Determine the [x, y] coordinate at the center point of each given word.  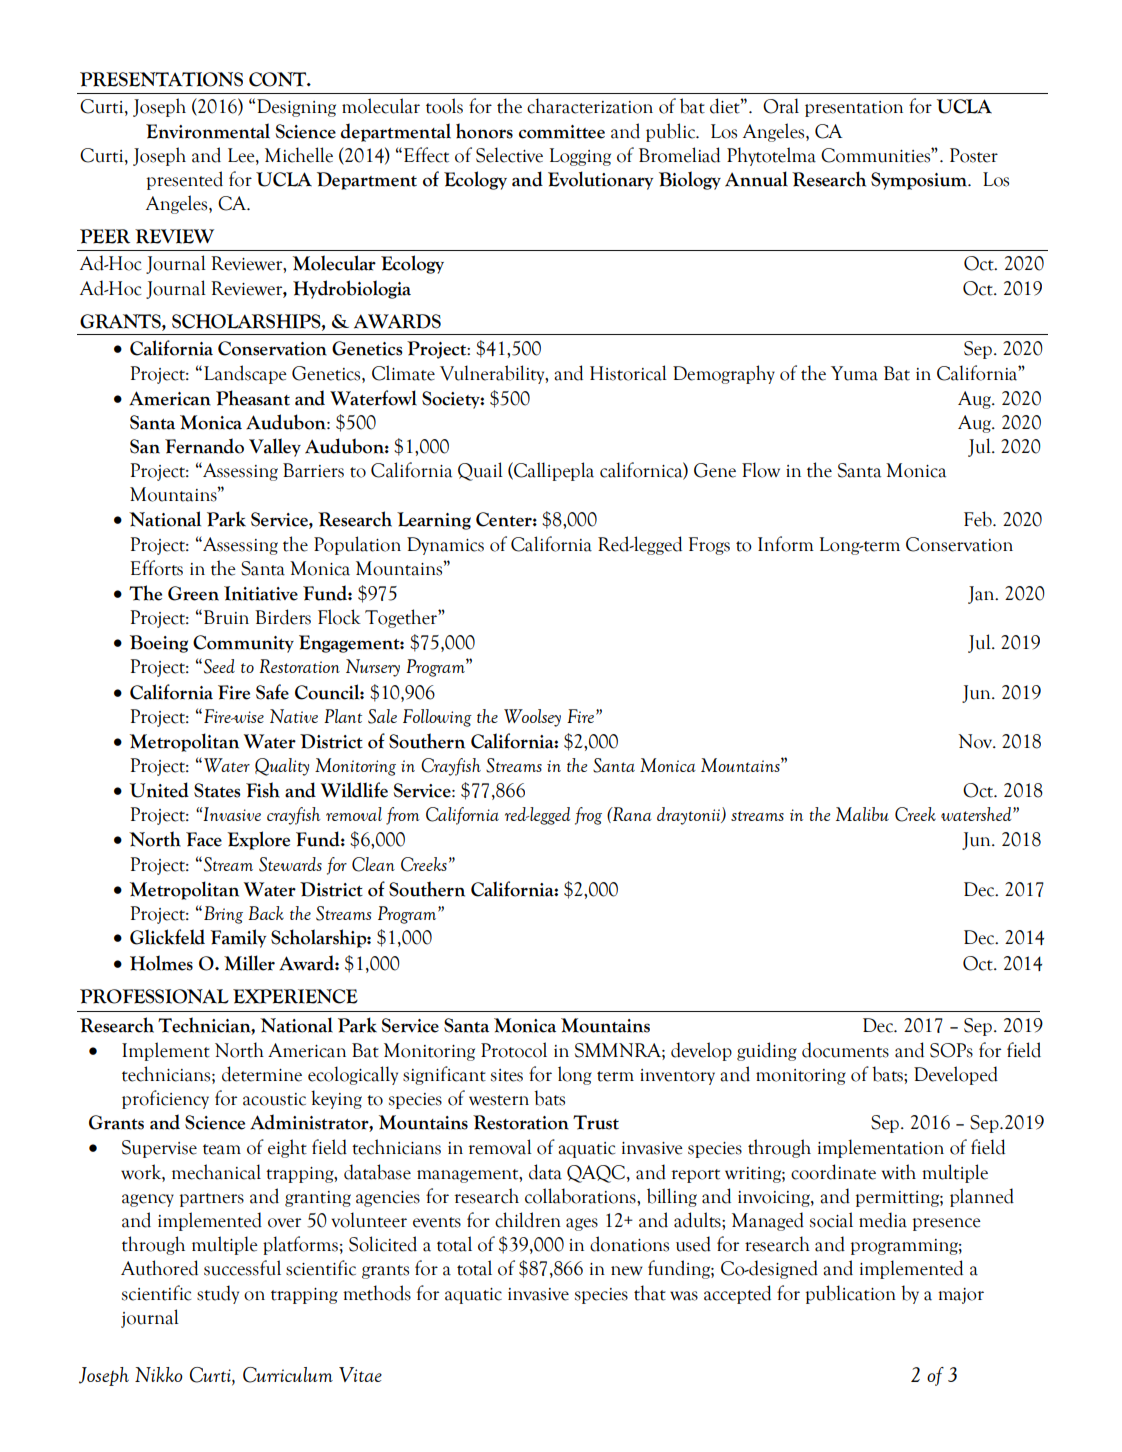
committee [562, 132]
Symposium [920, 181]
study [218, 1294]
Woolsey [532, 718]
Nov [976, 741]
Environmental [208, 131]
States [217, 790]
